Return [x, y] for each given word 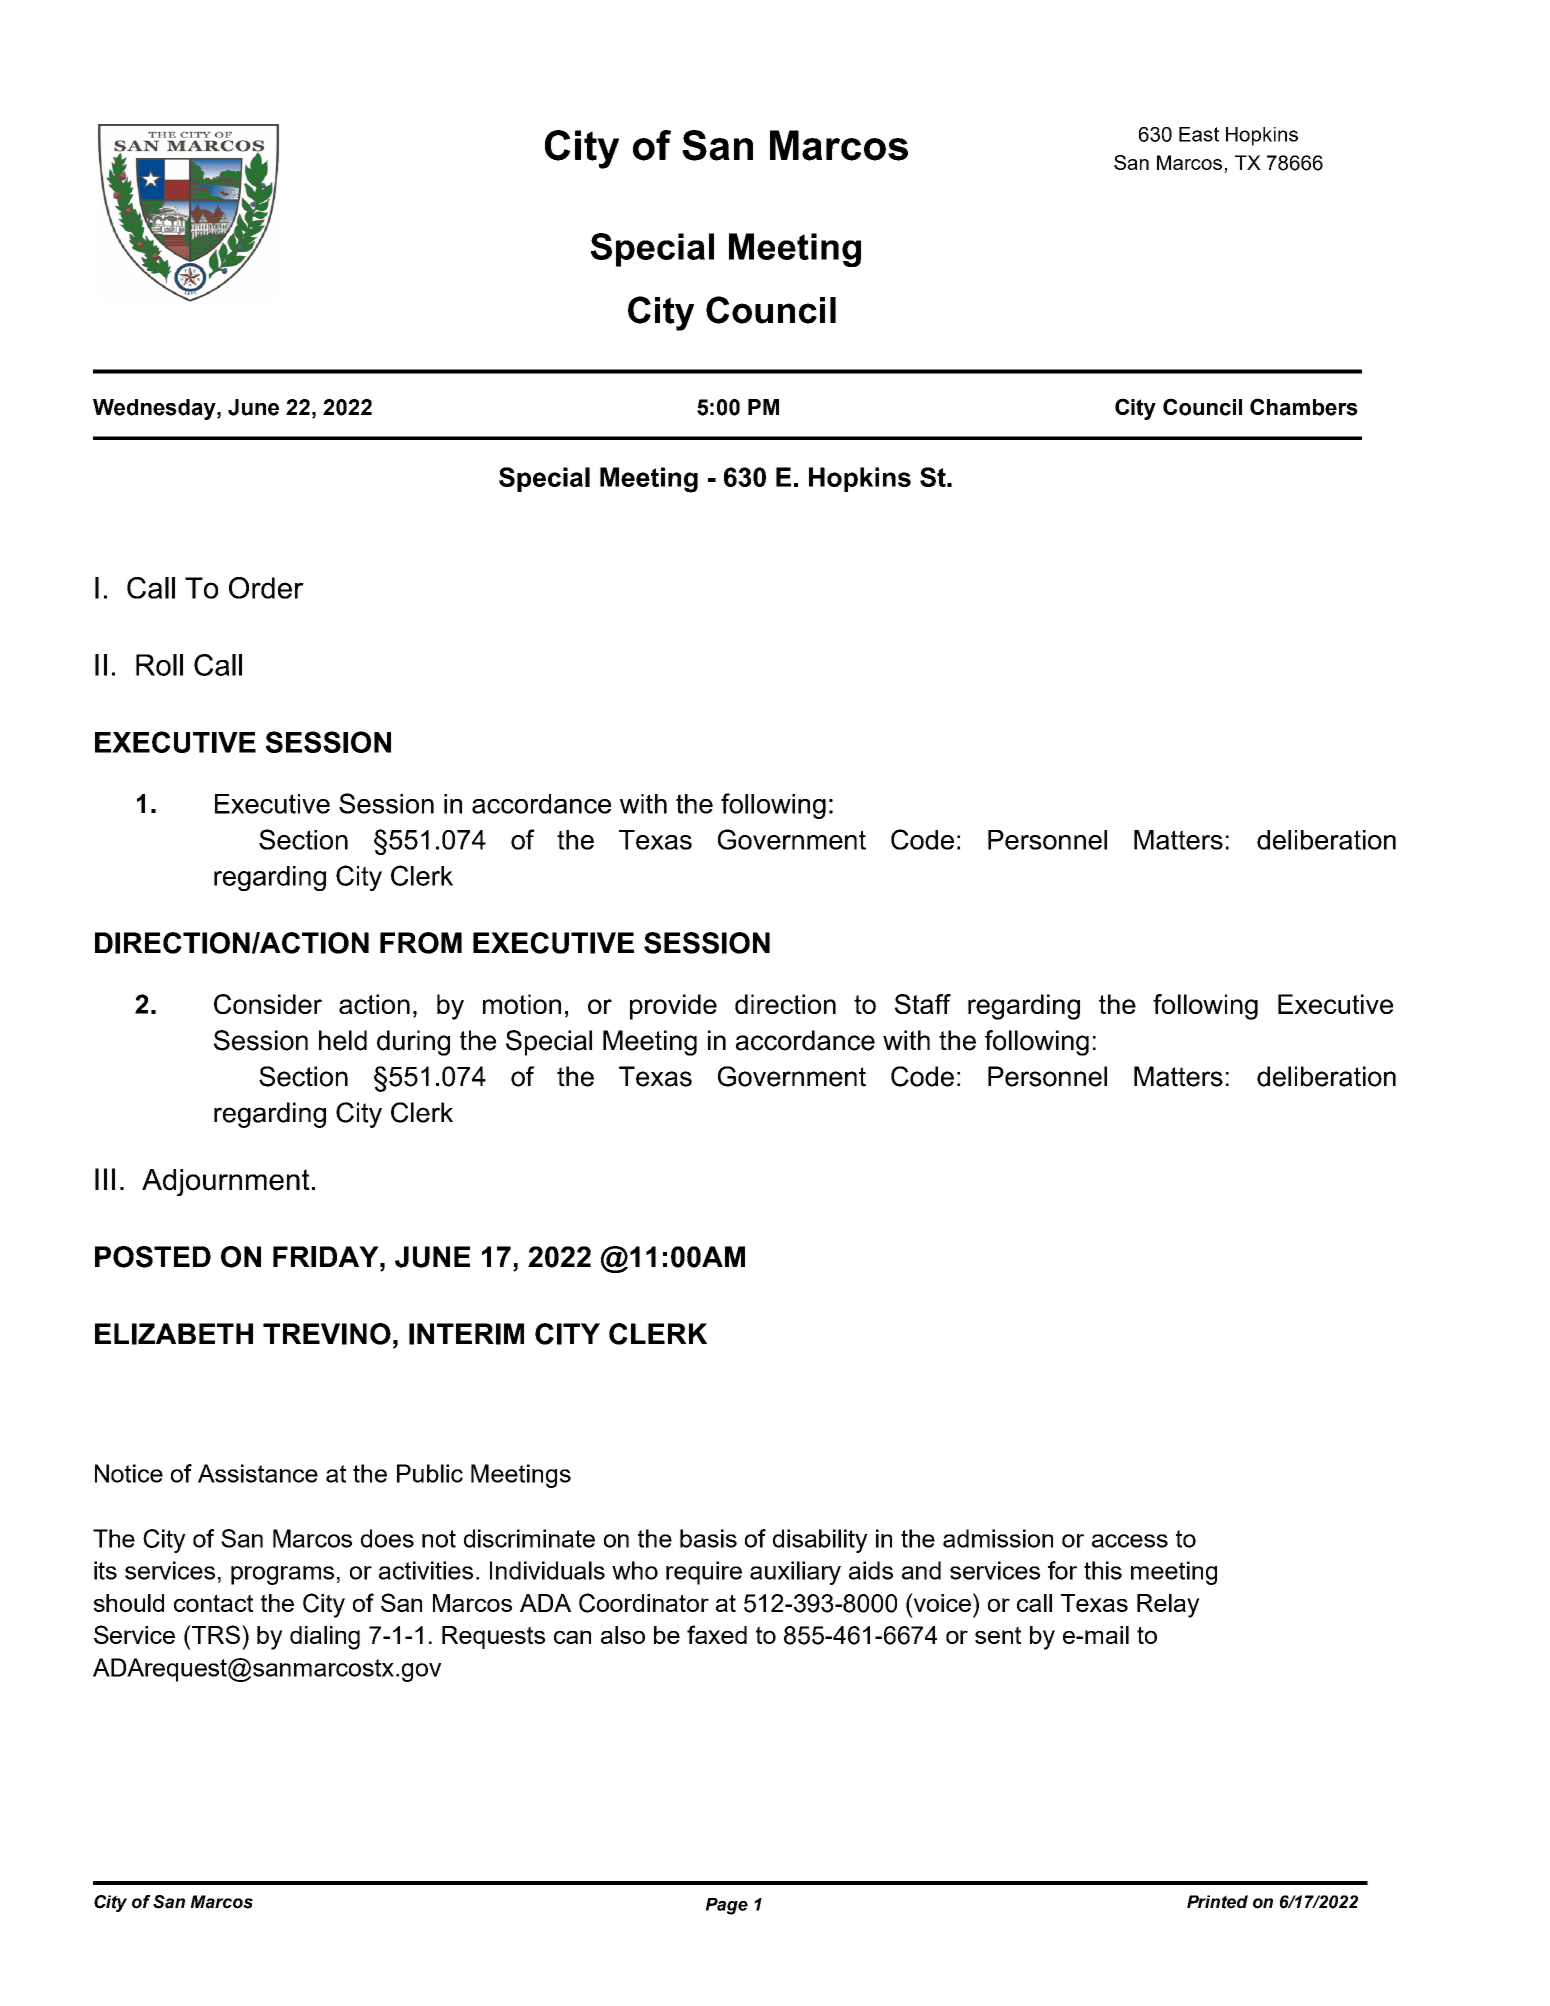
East [1199, 134]
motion [522, 1004]
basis [708, 1538]
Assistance [258, 1473]
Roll [159, 665]
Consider [268, 1004]
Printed [1217, 1902]
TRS [216, 1634]
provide [673, 1007]
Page [727, 1906]
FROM [421, 943]
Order [266, 588]
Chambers [1304, 407]
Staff [923, 1004]
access [1130, 1541]
